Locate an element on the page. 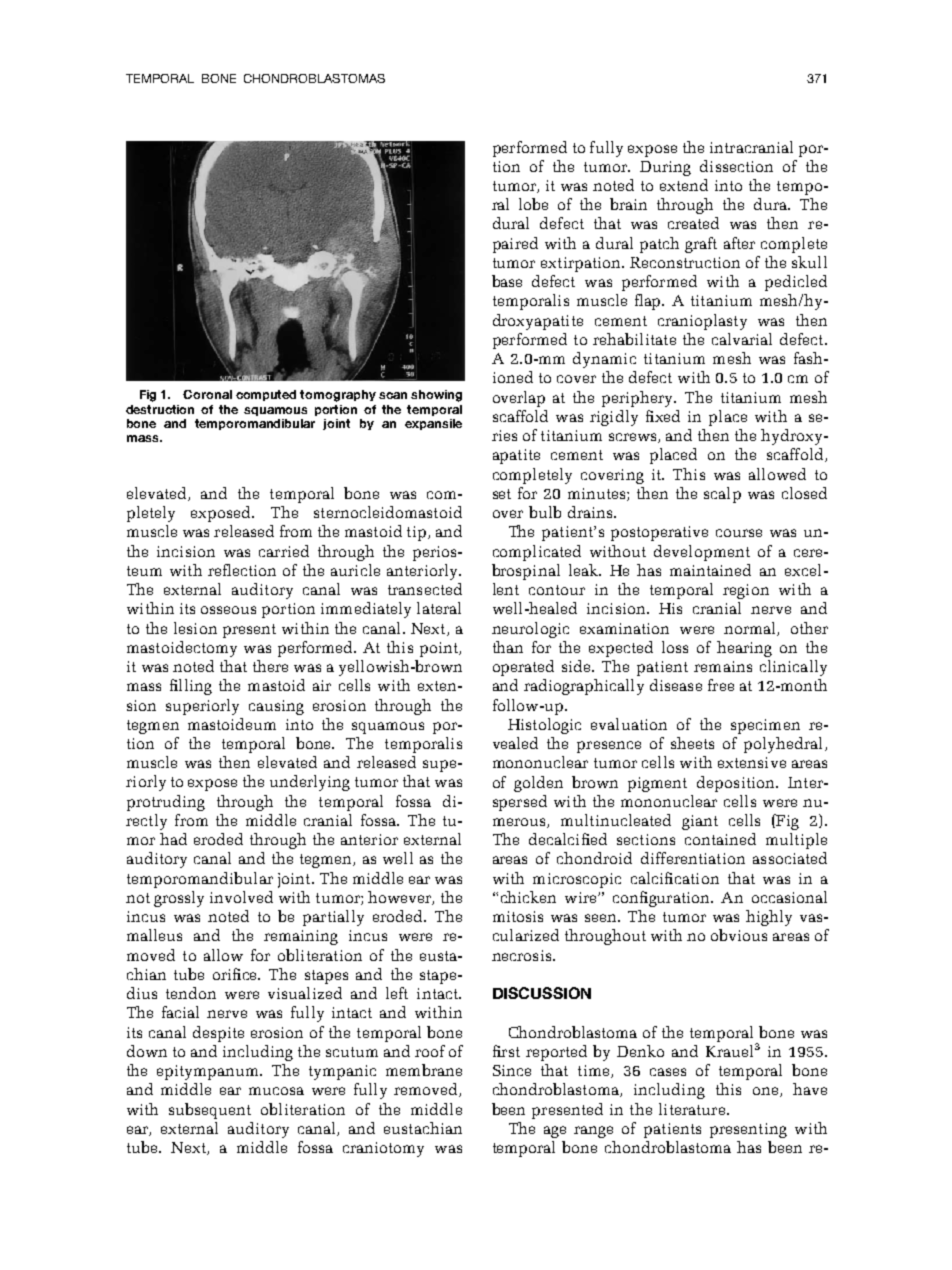  protruding is located at coordinates (166, 803).
